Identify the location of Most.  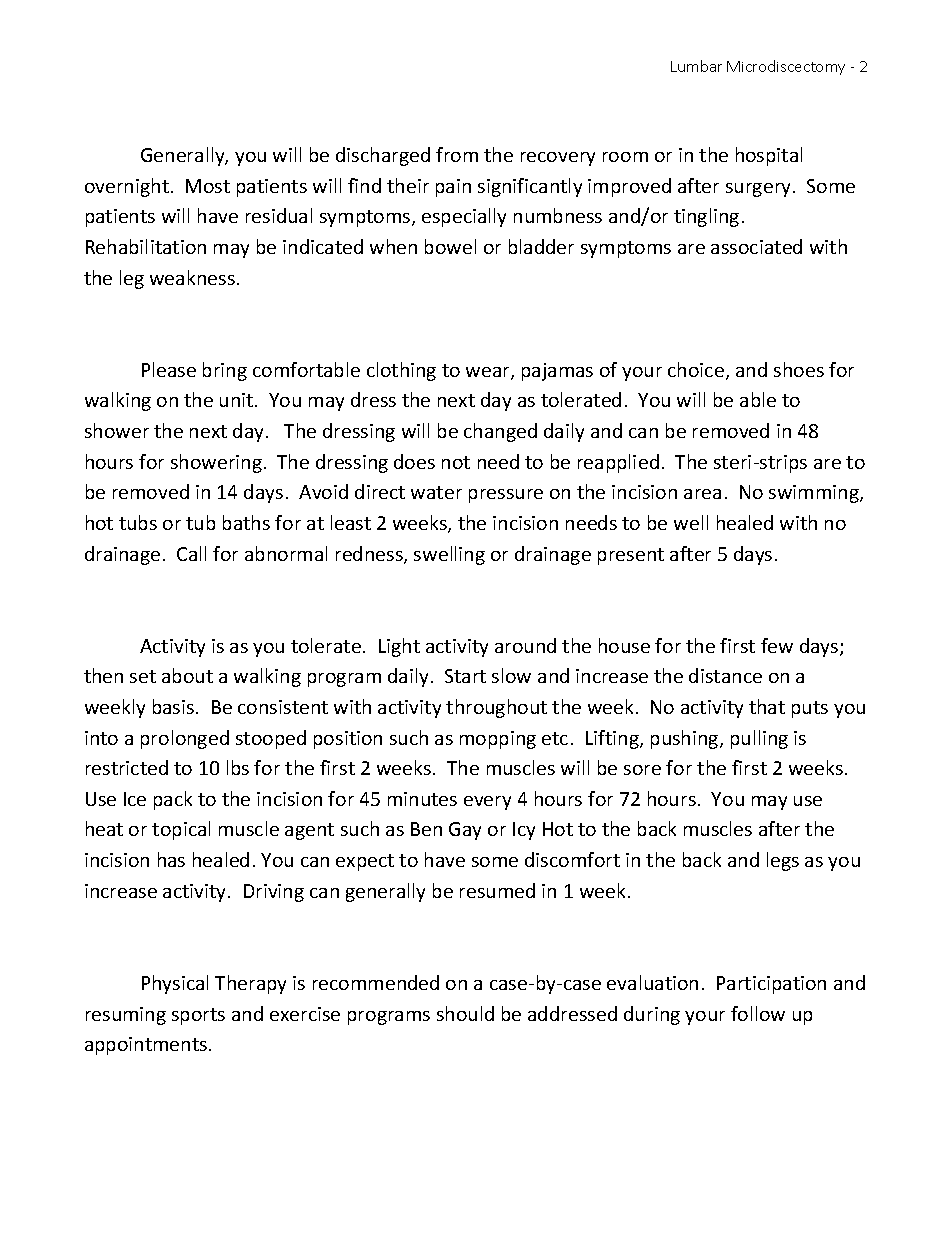
(208, 186).
